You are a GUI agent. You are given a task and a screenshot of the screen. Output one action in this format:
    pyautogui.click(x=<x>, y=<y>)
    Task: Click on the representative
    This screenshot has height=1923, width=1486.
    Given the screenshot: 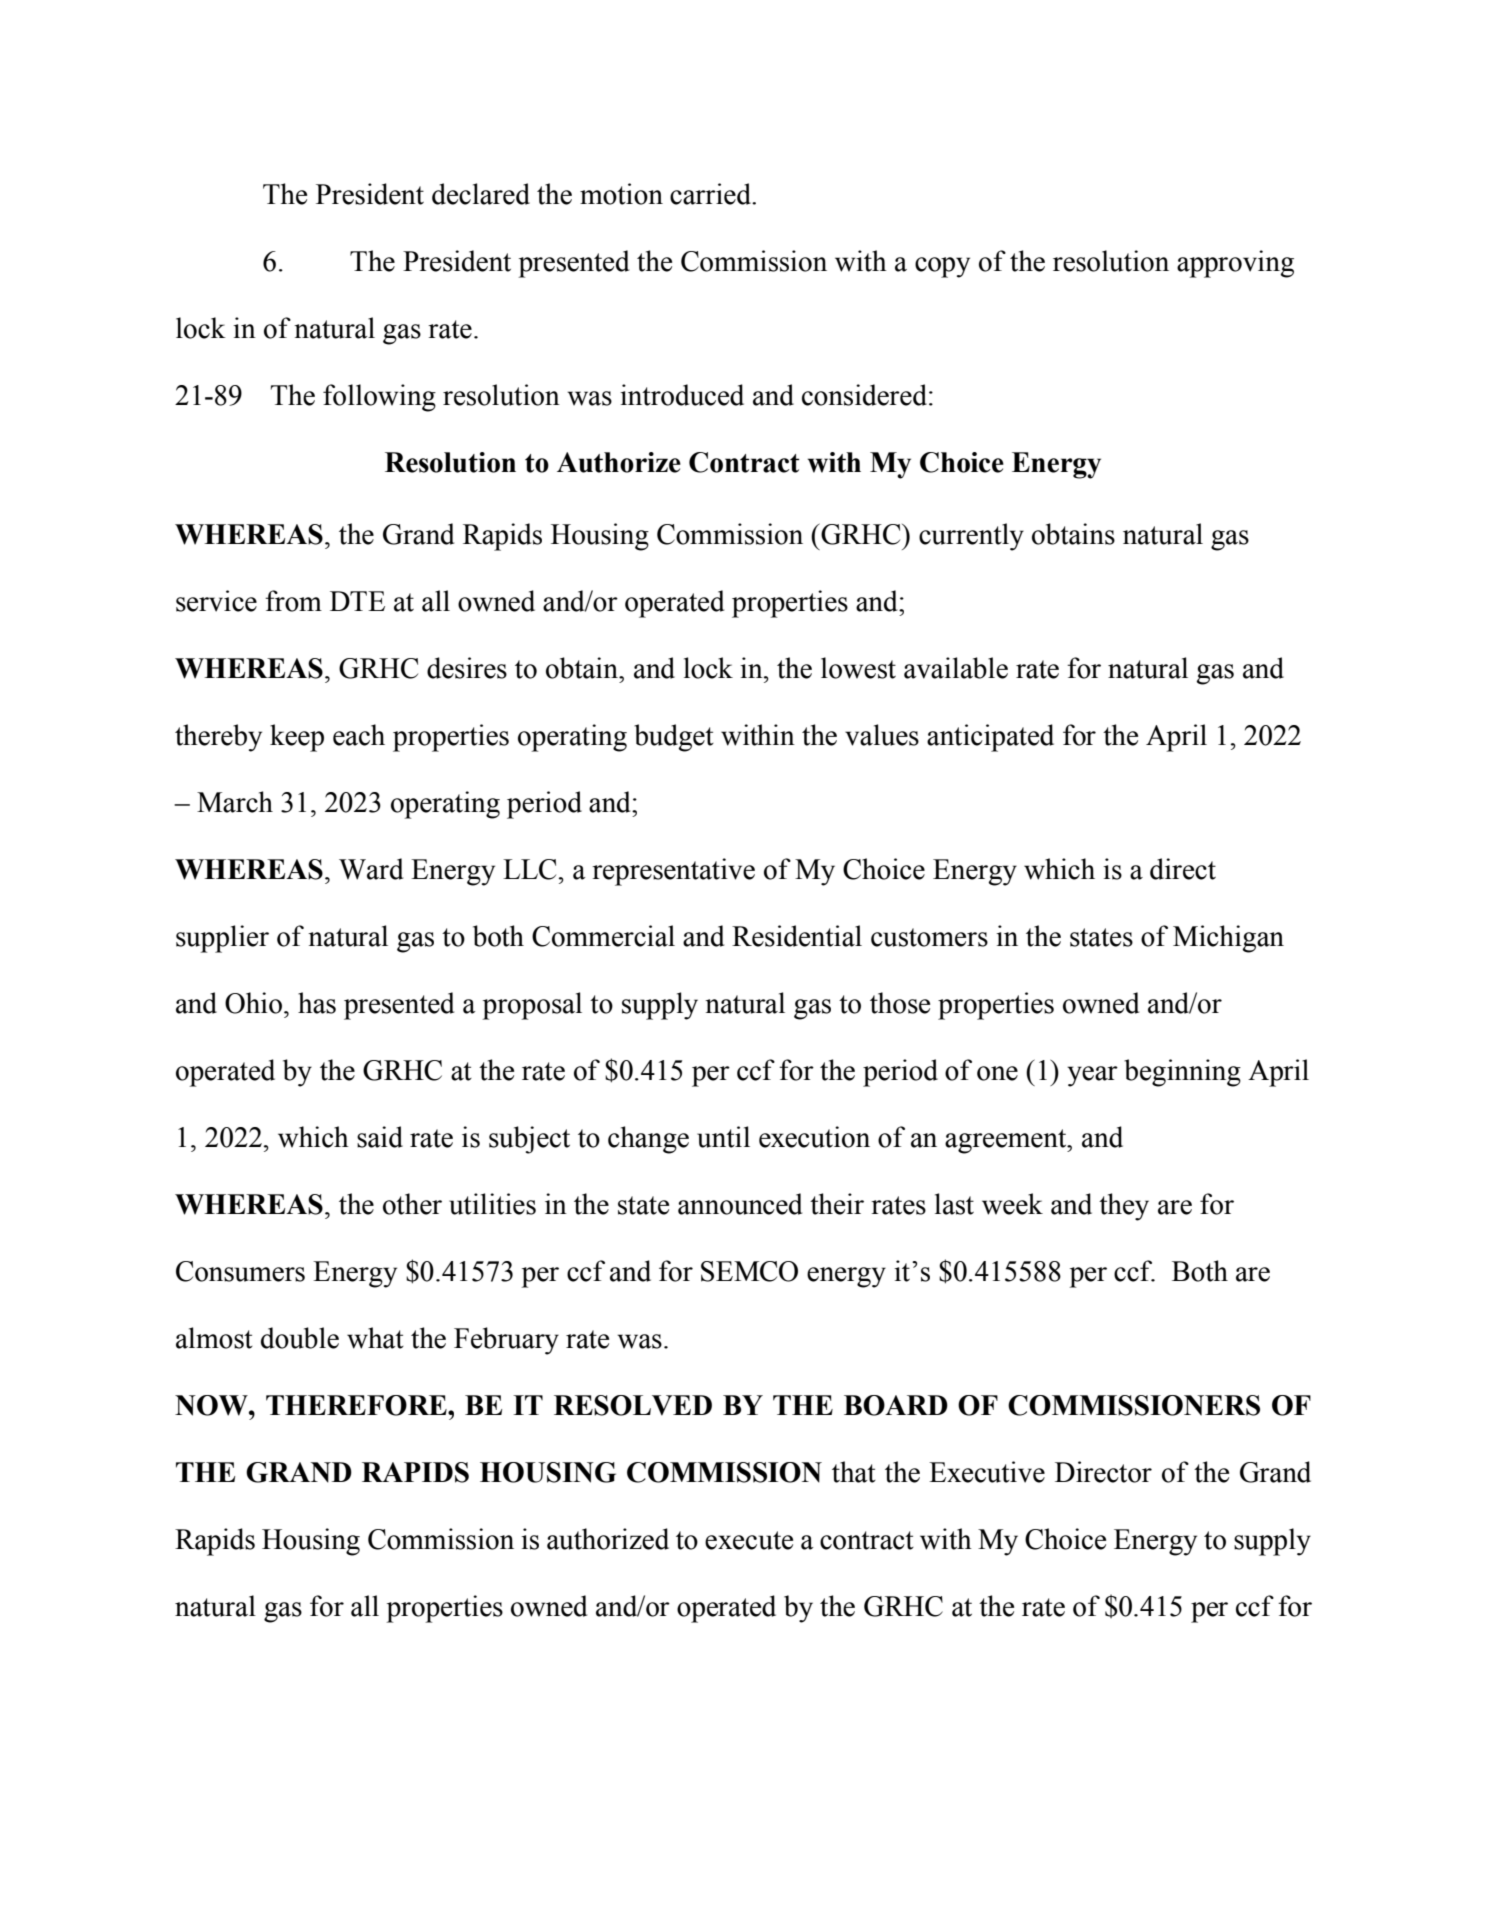 What is the action you would take?
    pyautogui.click(x=673, y=872)
